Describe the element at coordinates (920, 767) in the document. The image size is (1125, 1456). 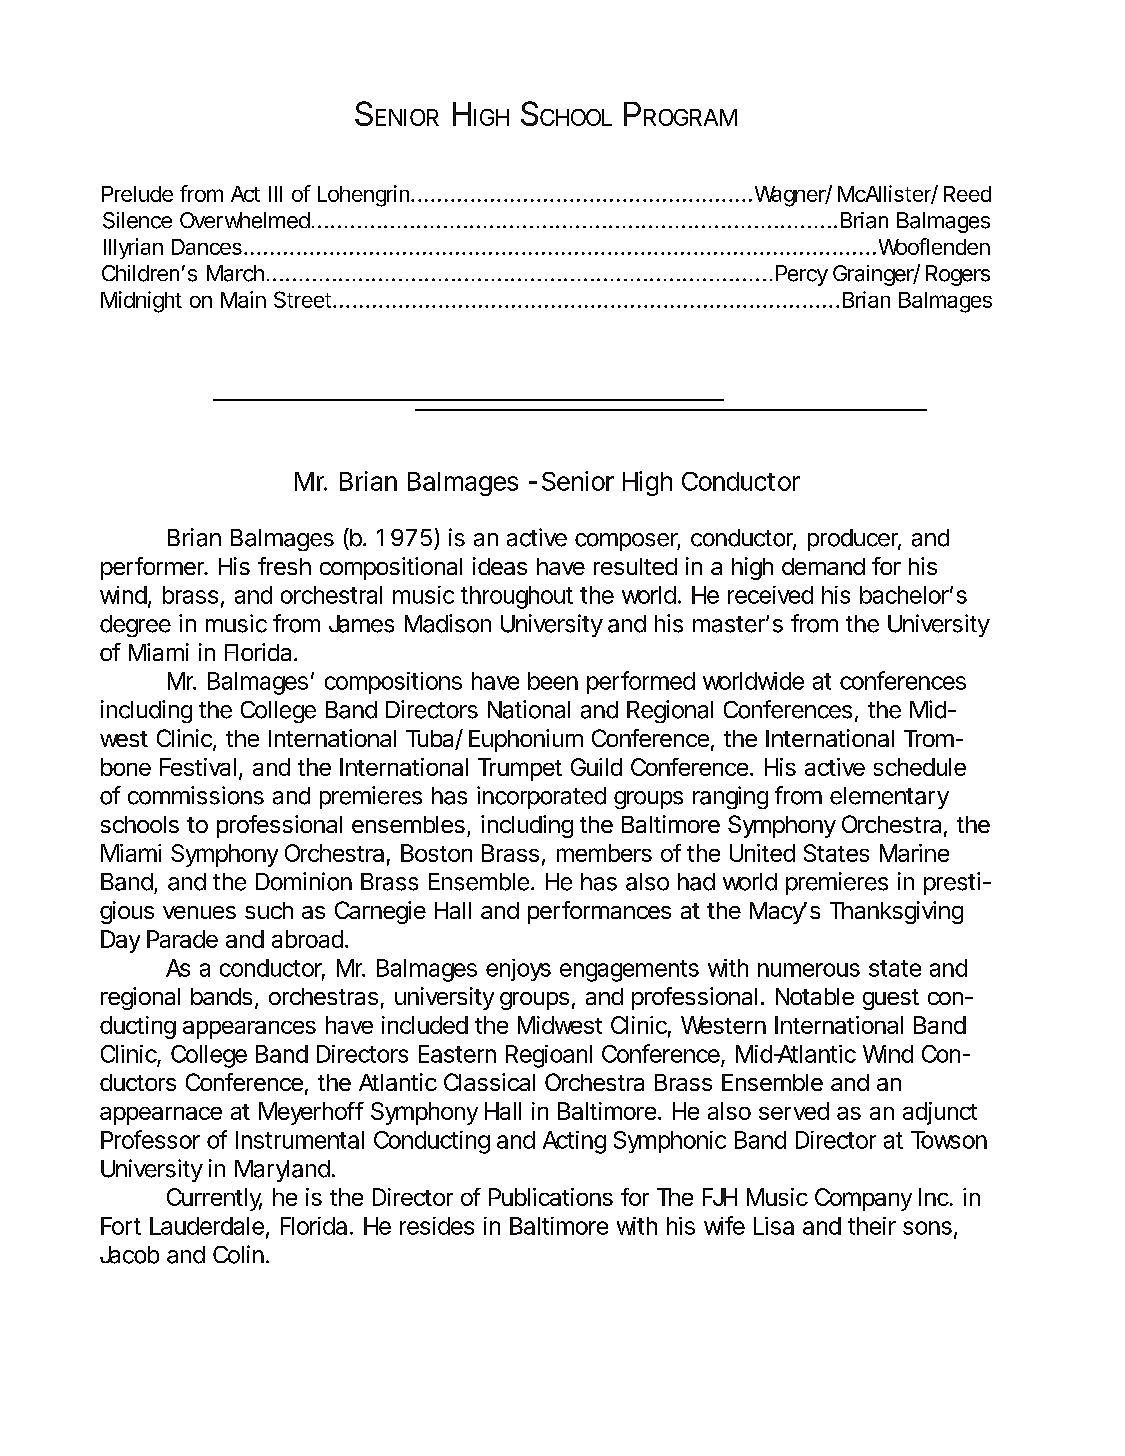
I see `schedule` at that location.
